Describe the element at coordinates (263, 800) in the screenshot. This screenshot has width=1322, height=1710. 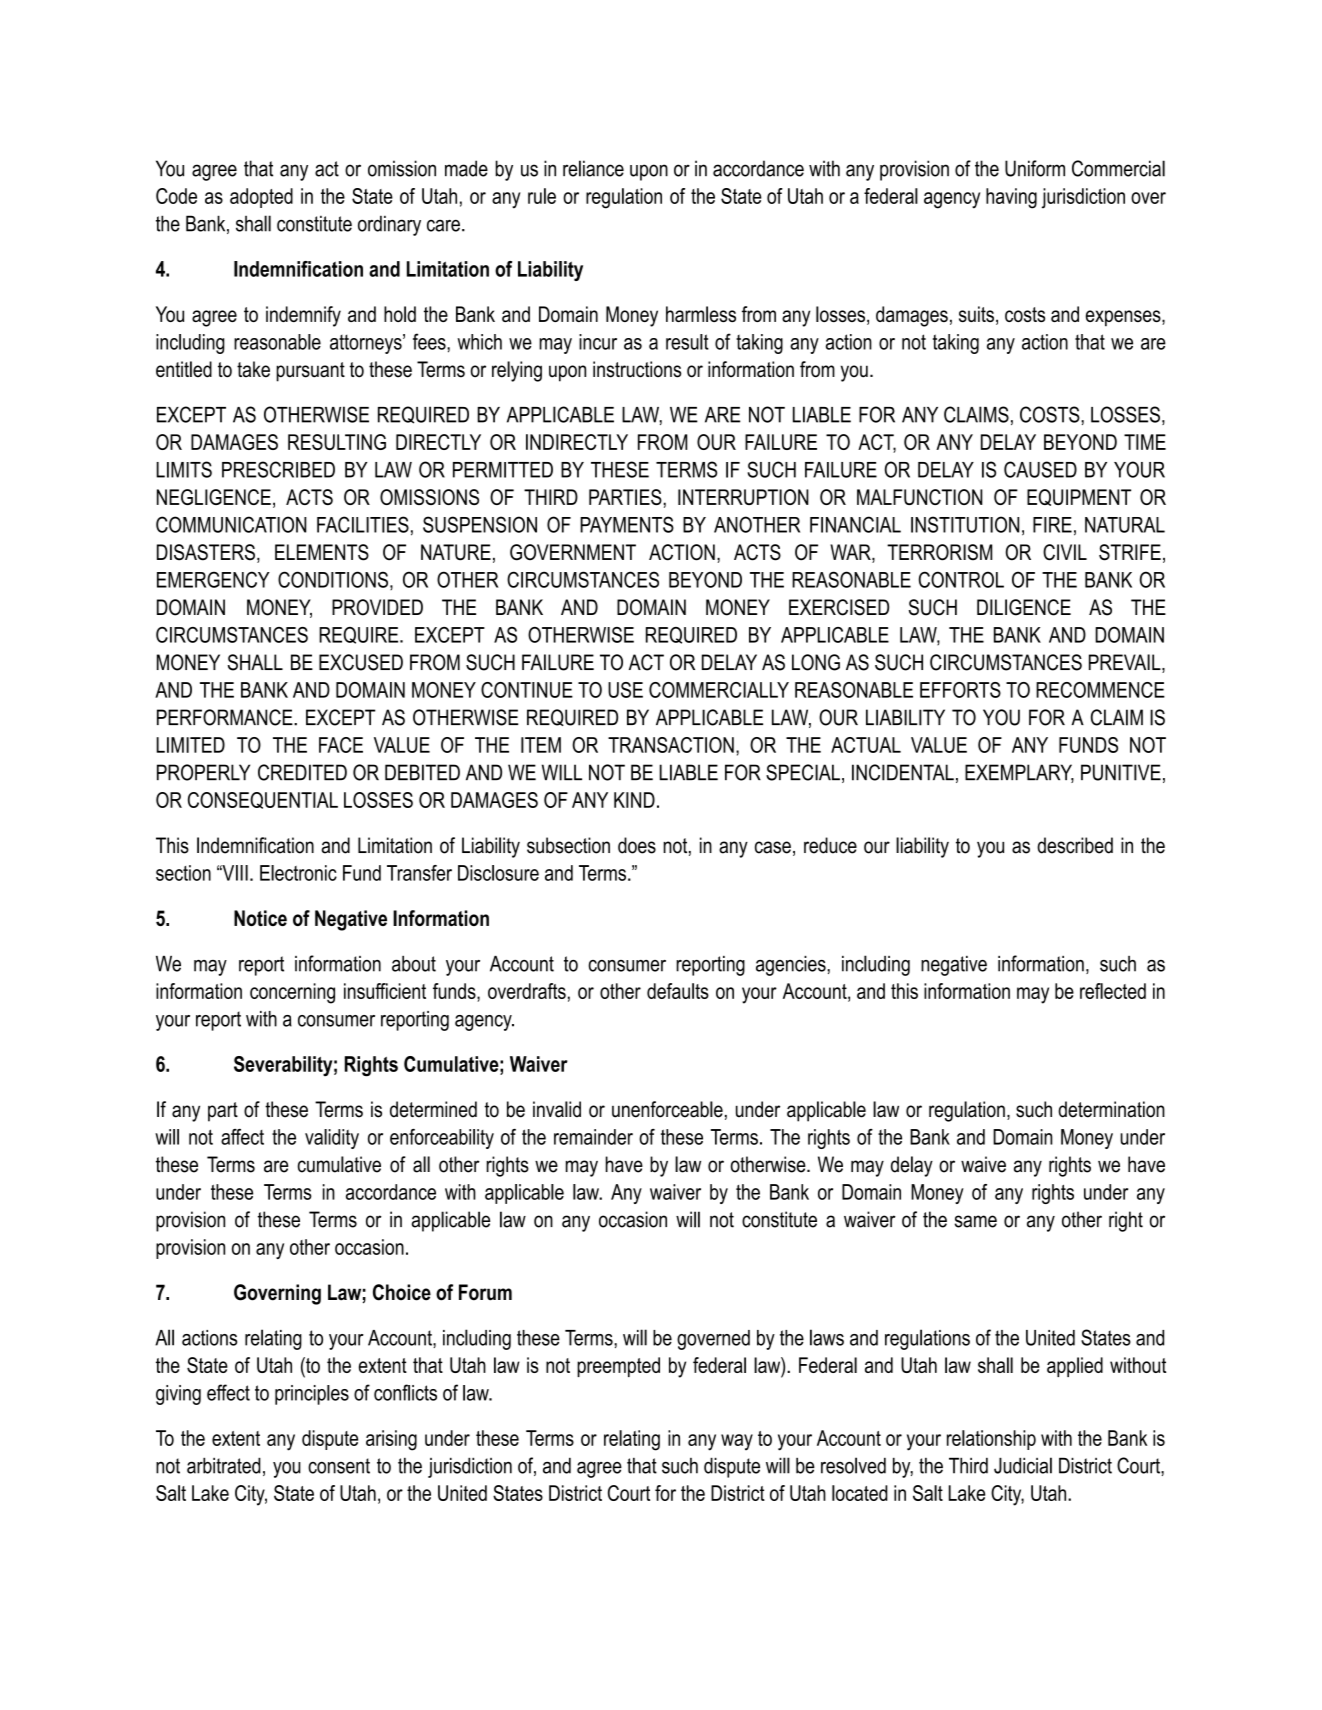
I see `CONSEQUENTIAL` at that location.
